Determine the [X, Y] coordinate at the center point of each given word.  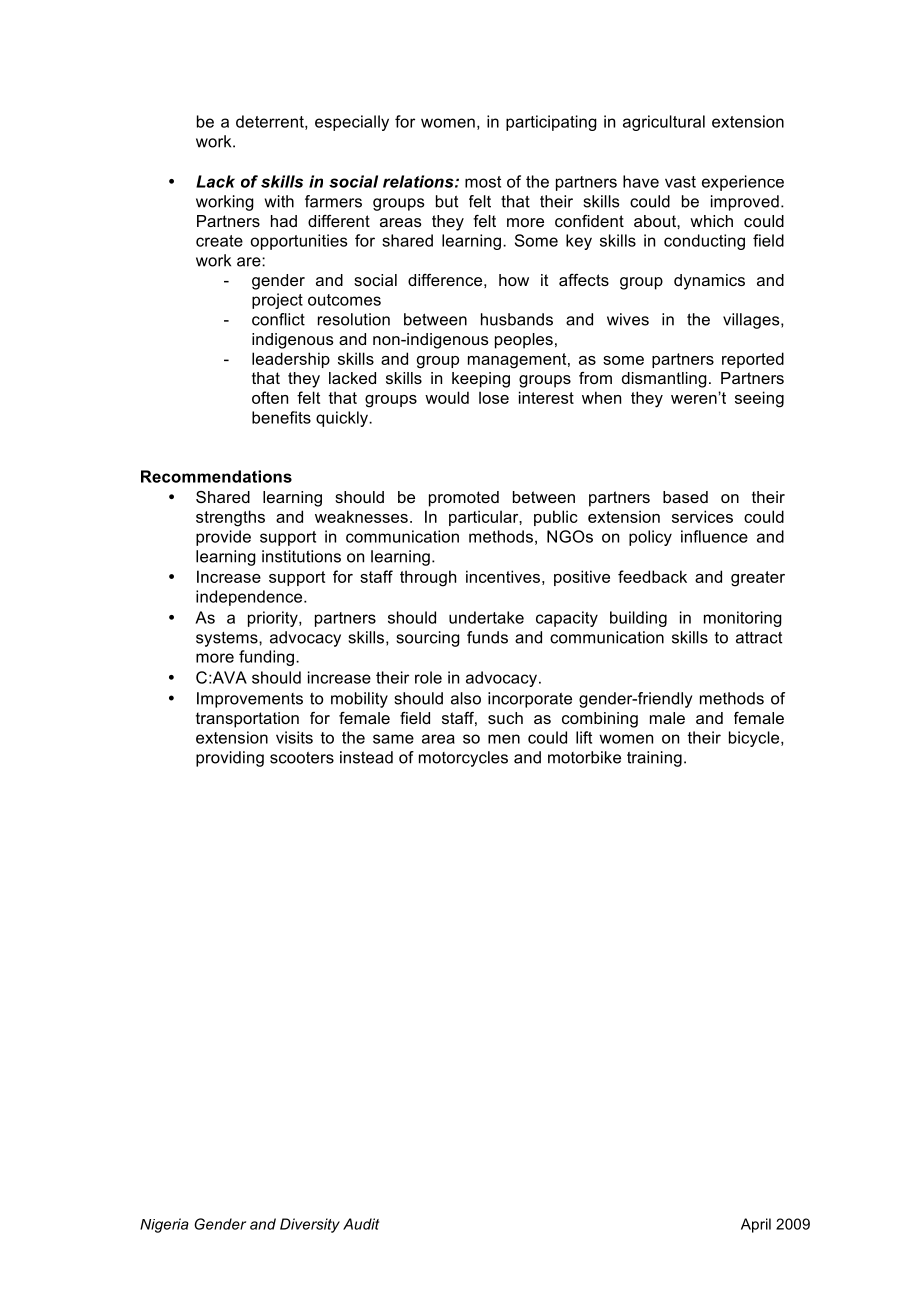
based [685, 497]
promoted [464, 499]
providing [230, 759]
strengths [230, 518]
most [483, 182]
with [279, 201]
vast [680, 182]
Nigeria [164, 1225]
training [654, 759]
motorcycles [463, 759]
